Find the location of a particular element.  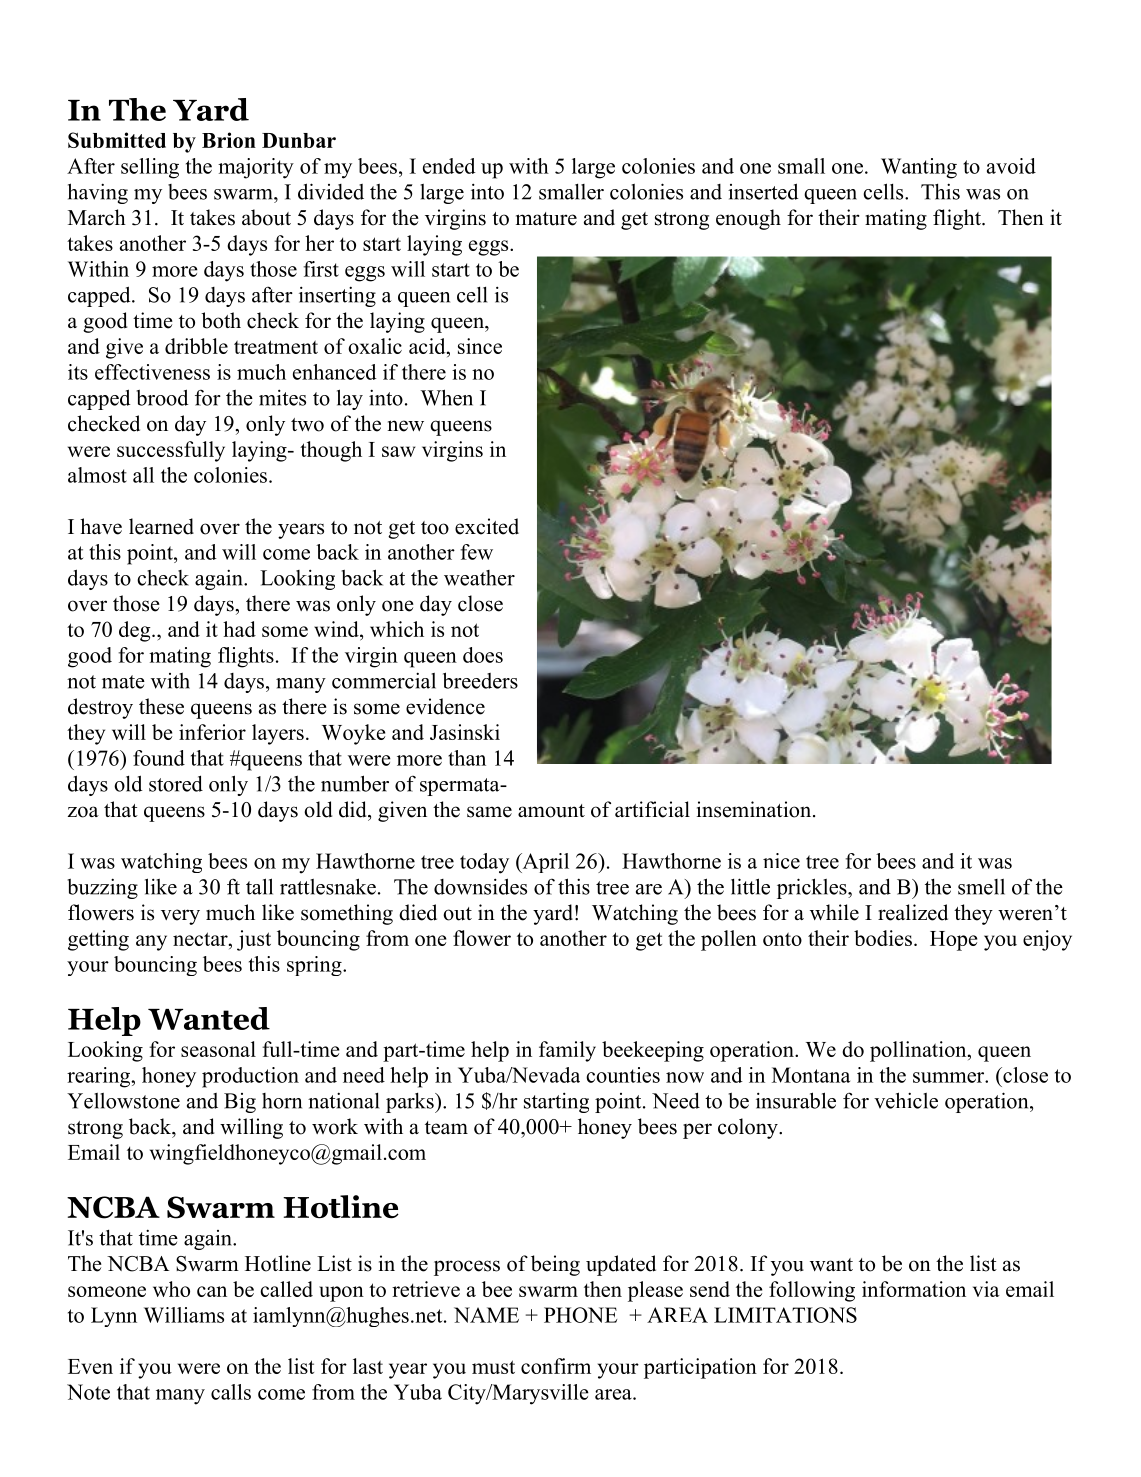

avoid is located at coordinates (1011, 166).
